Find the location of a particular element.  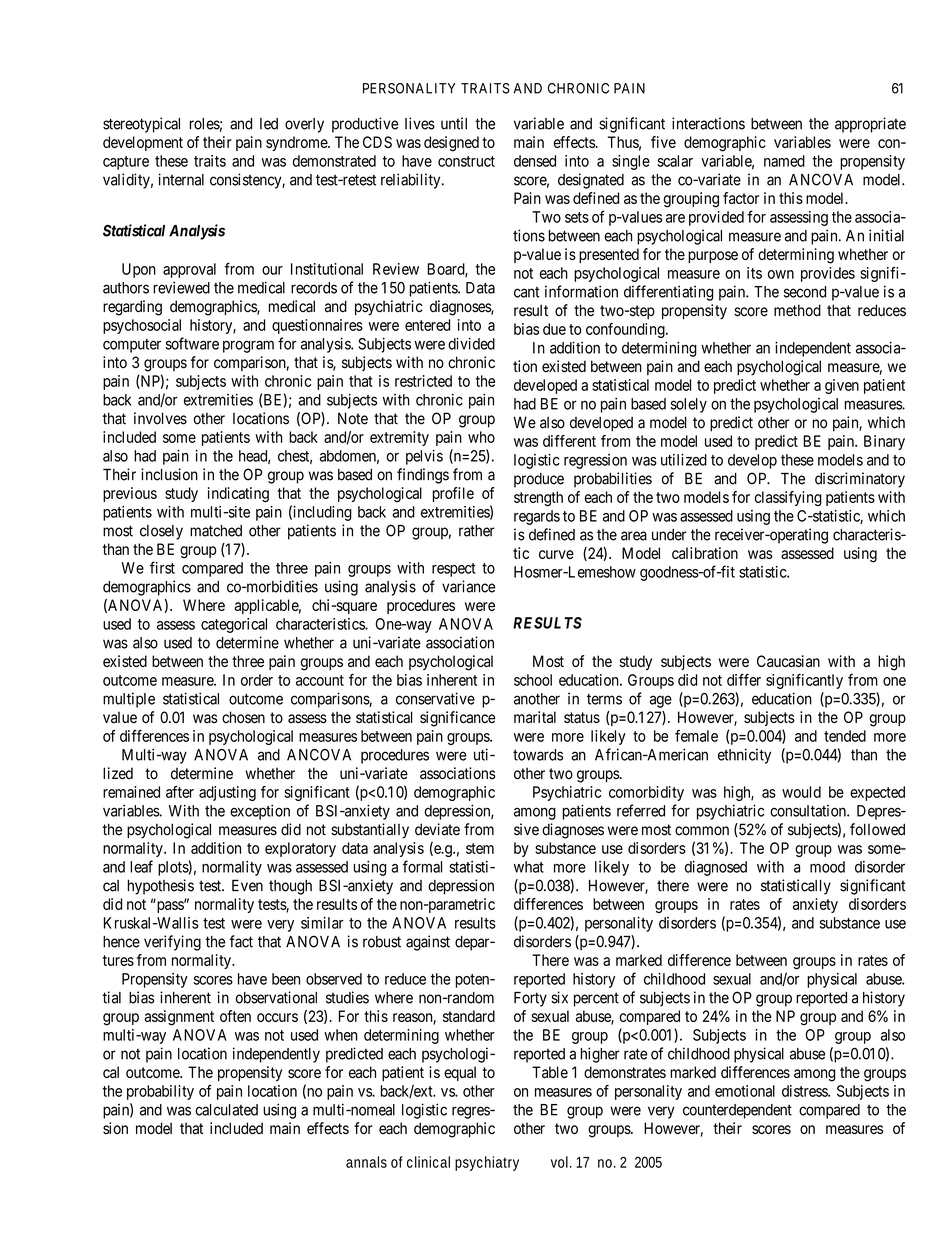

classifying is located at coordinates (788, 498).
